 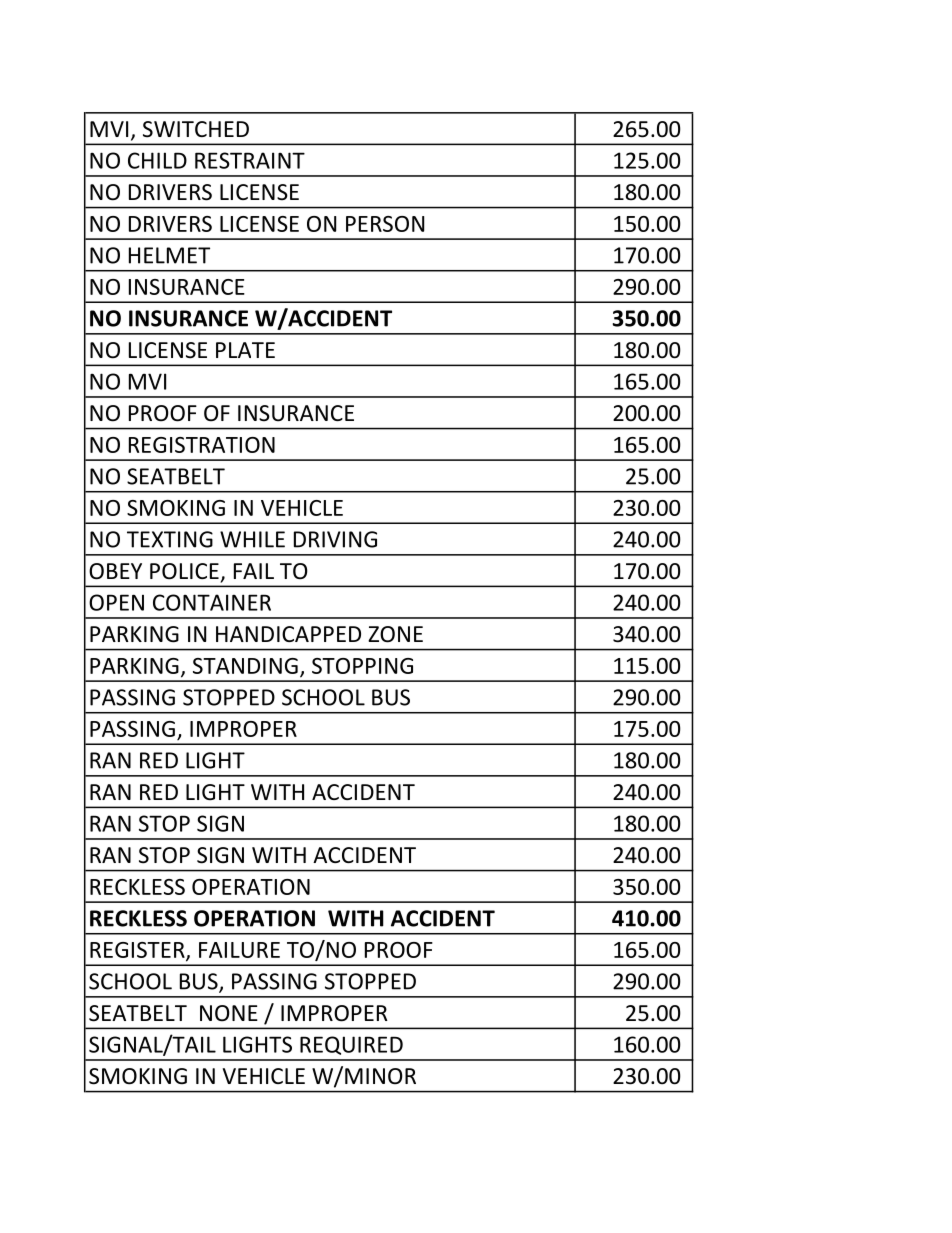 What do you see at coordinates (202, 445) in the page?
I see `REGISTRATION` at bounding box center [202, 445].
